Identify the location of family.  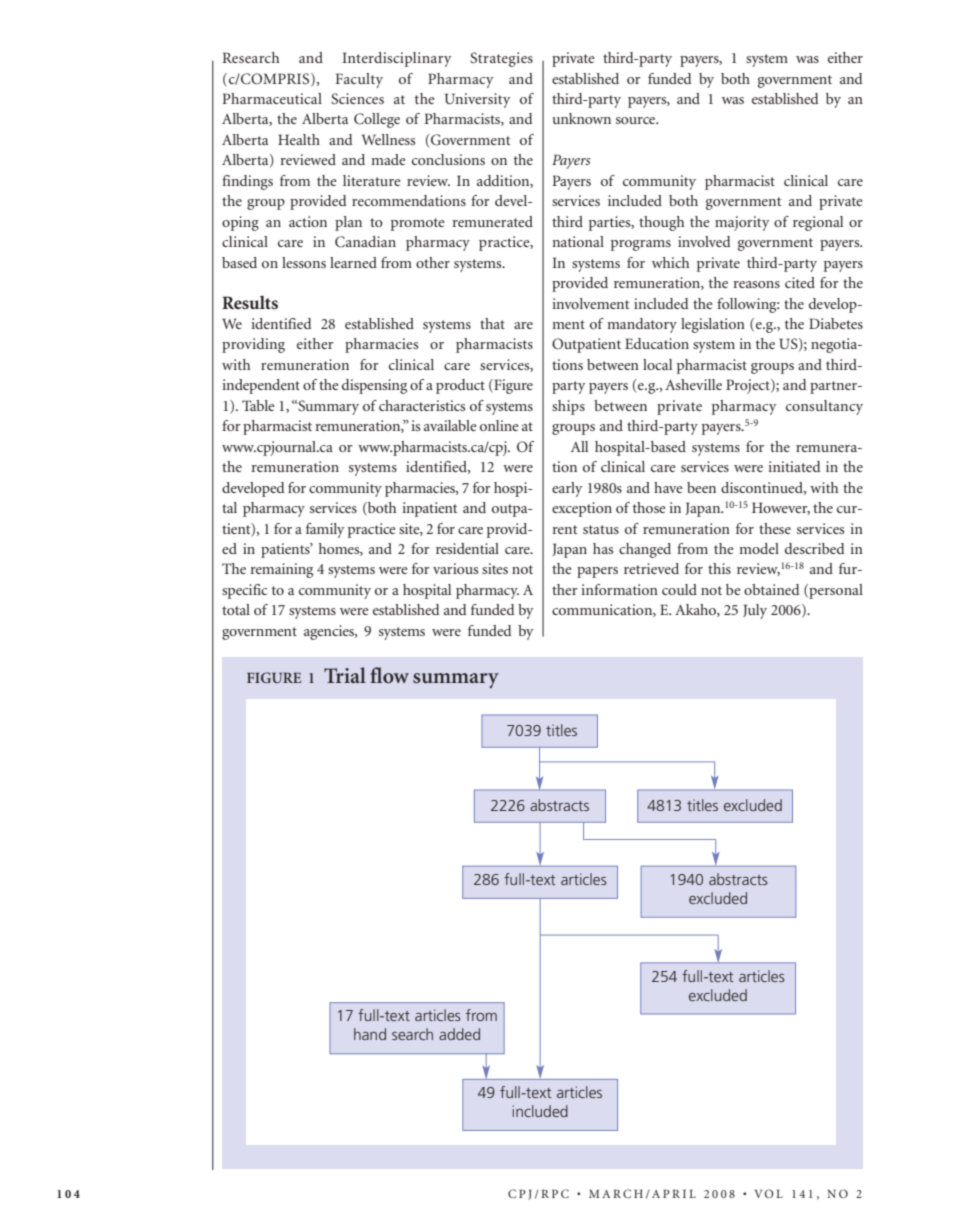
(325, 530).
